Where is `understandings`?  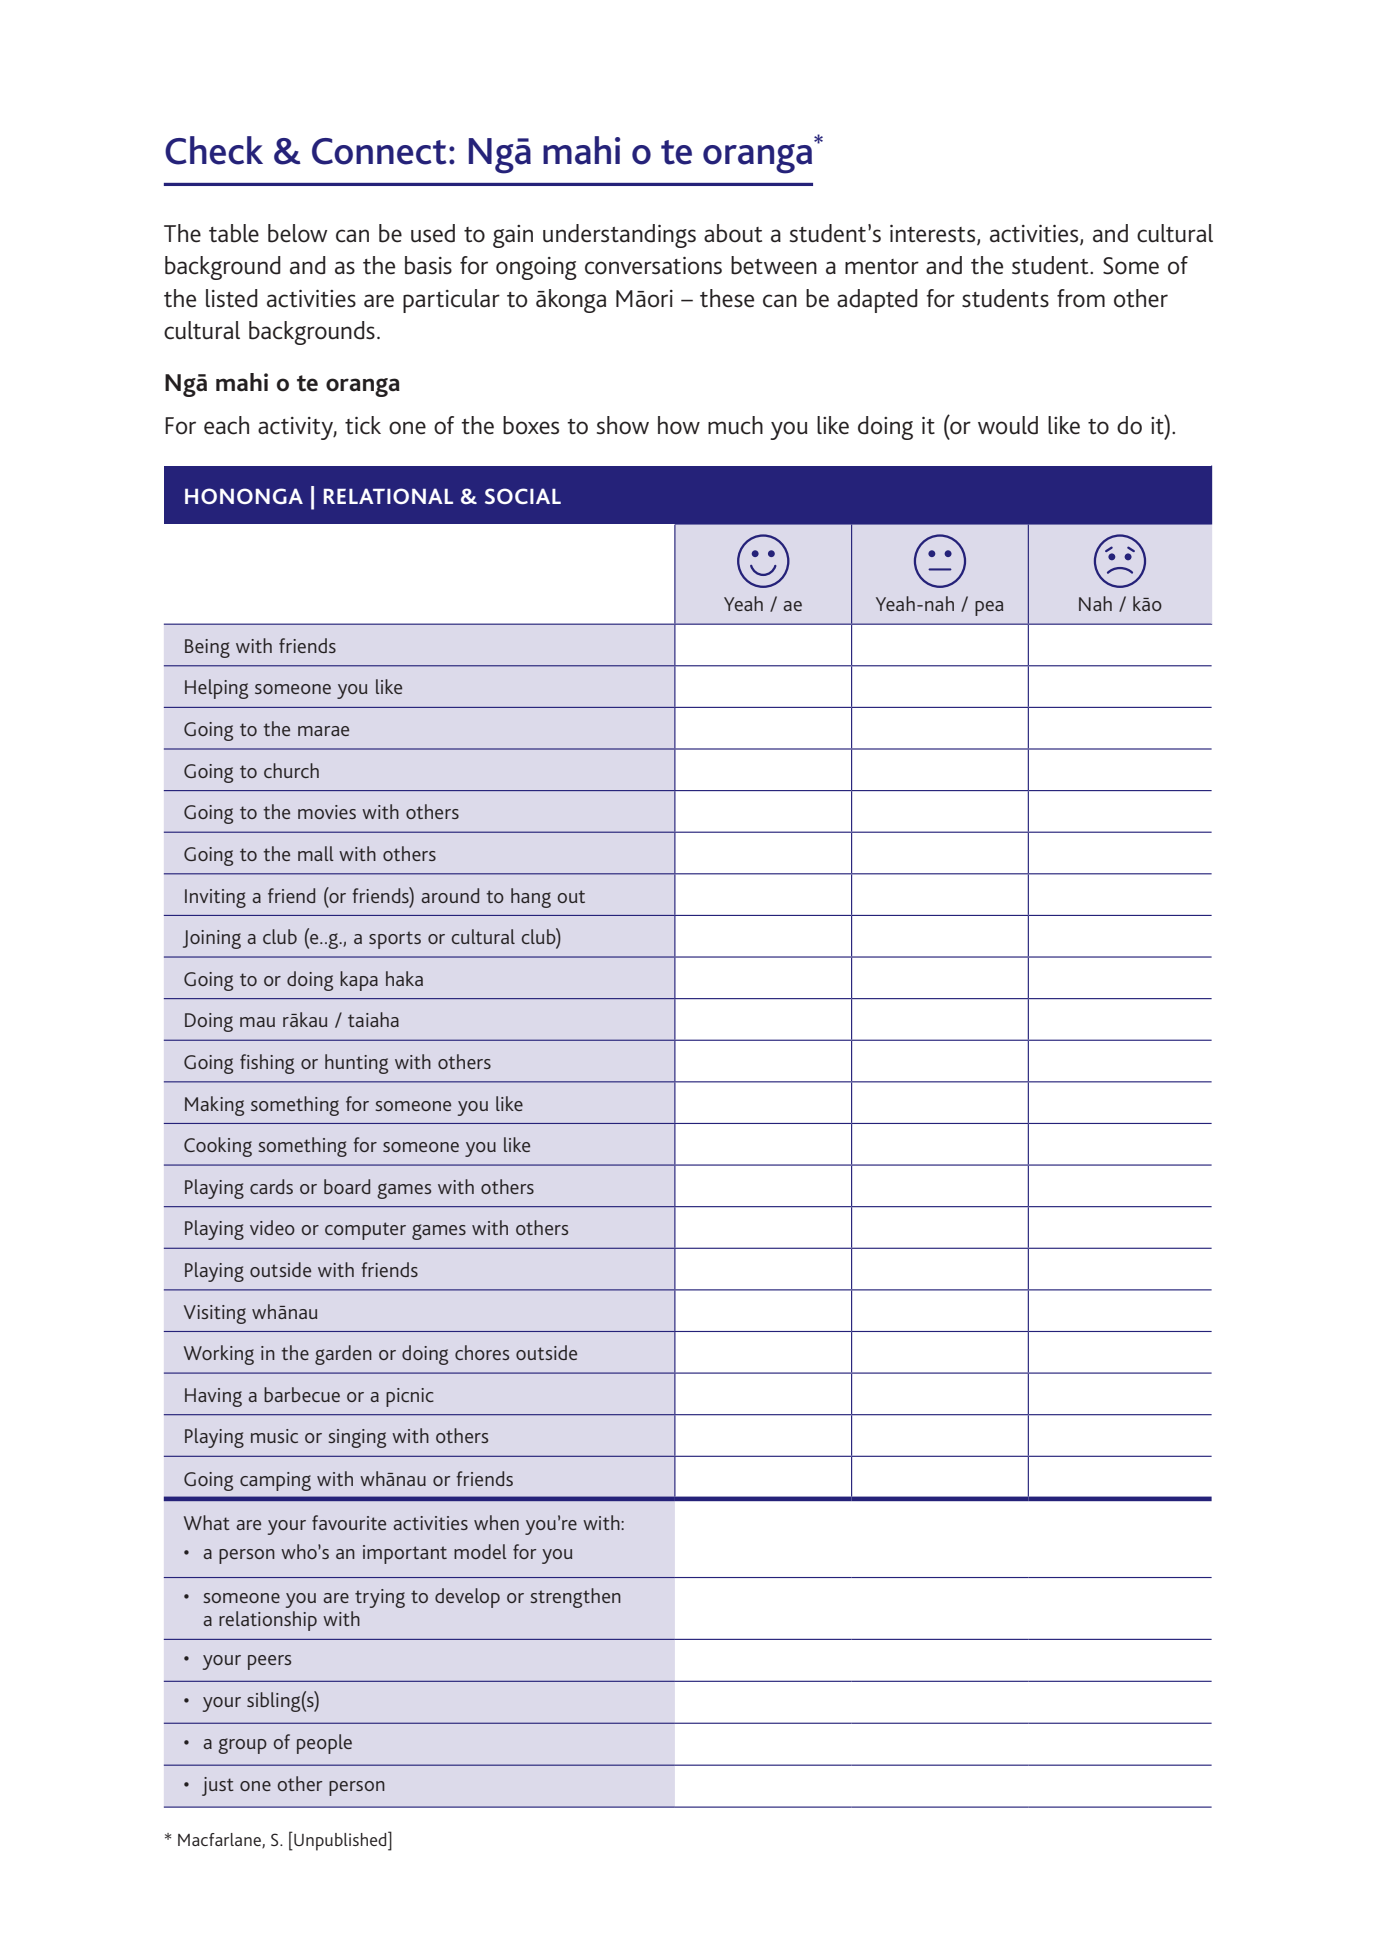 understandings is located at coordinates (619, 236).
